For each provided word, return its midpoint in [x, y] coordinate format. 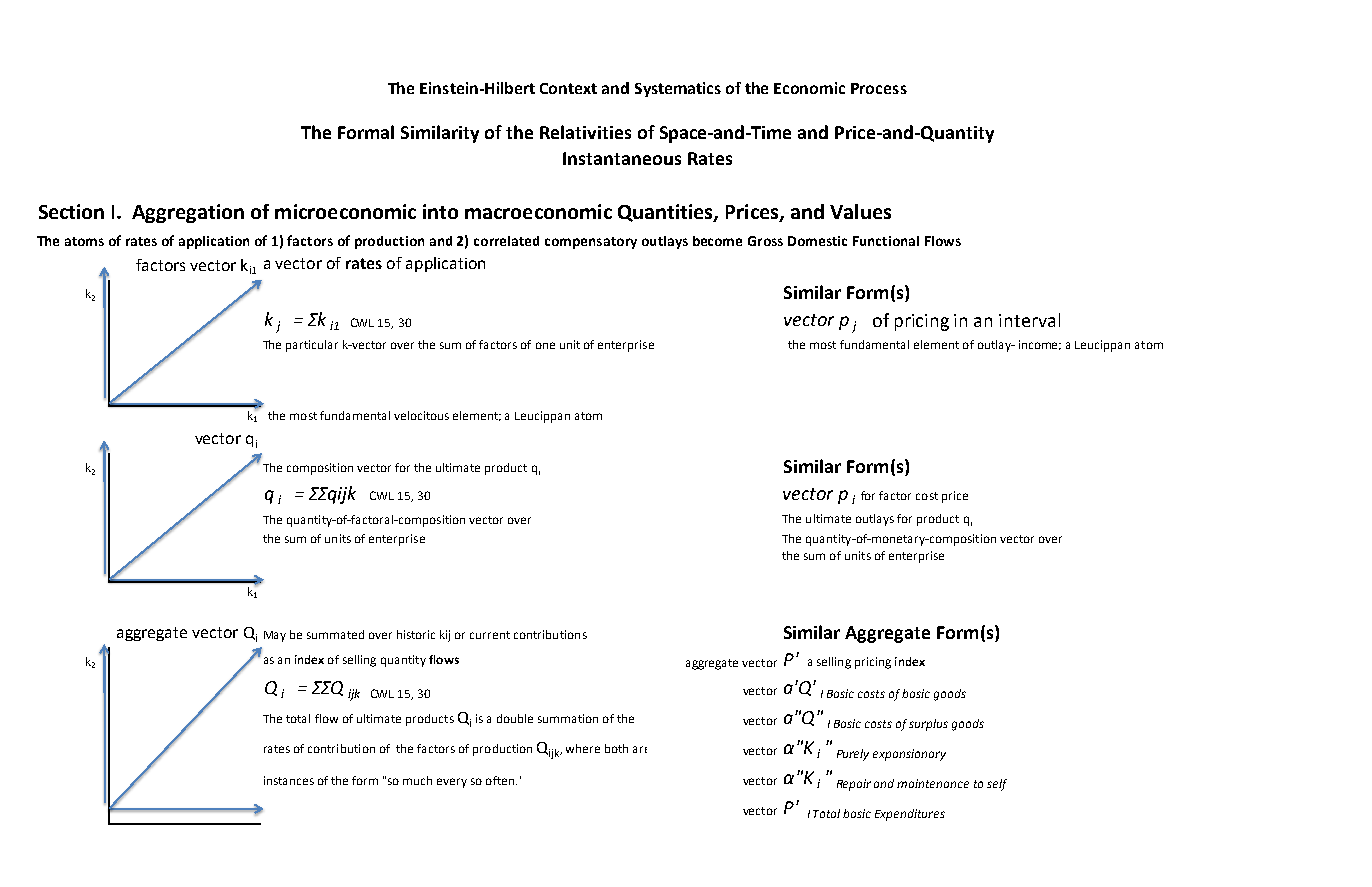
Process [879, 88]
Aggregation [188, 213]
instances [289, 780]
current [490, 635]
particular [312, 346]
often [501, 780]
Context [568, 88]
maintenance [933, 783]
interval [1029, 320]
